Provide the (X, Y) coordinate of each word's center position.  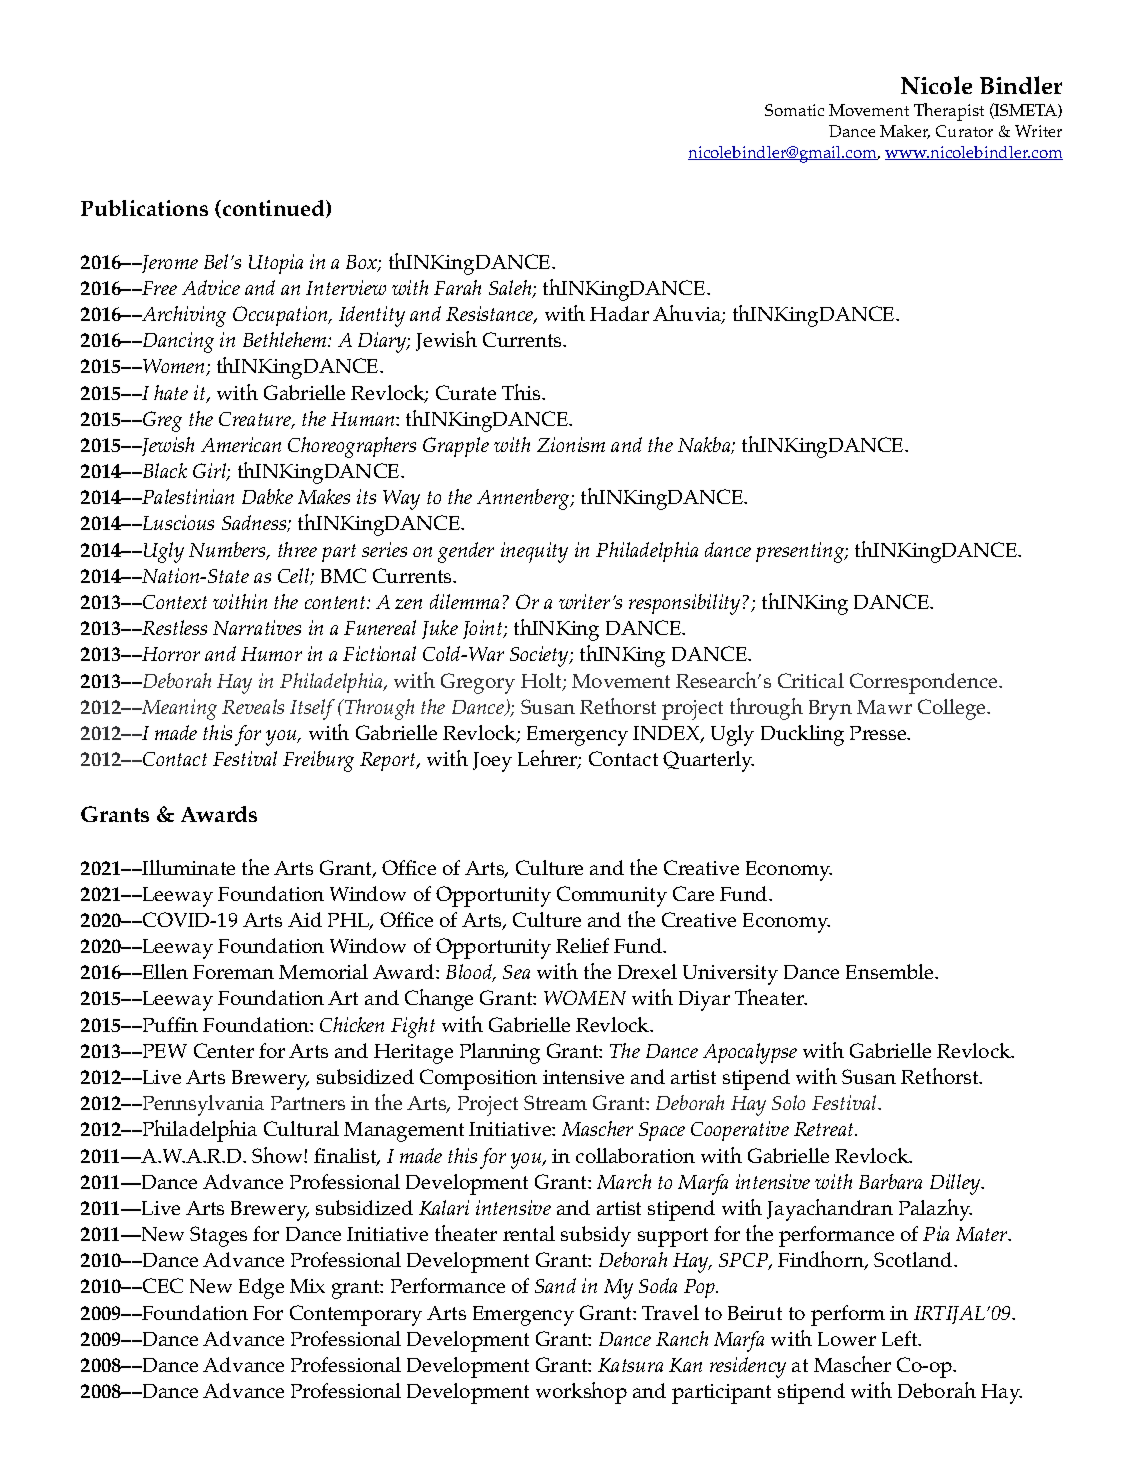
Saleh (511, 289)
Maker (905, 132)
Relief (582, 945)
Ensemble (891, 971)
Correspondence (925, 683)
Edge (261, 1288)
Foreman (233, 972)
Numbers (228, 551)
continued (275, 209)
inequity (534, 552)
